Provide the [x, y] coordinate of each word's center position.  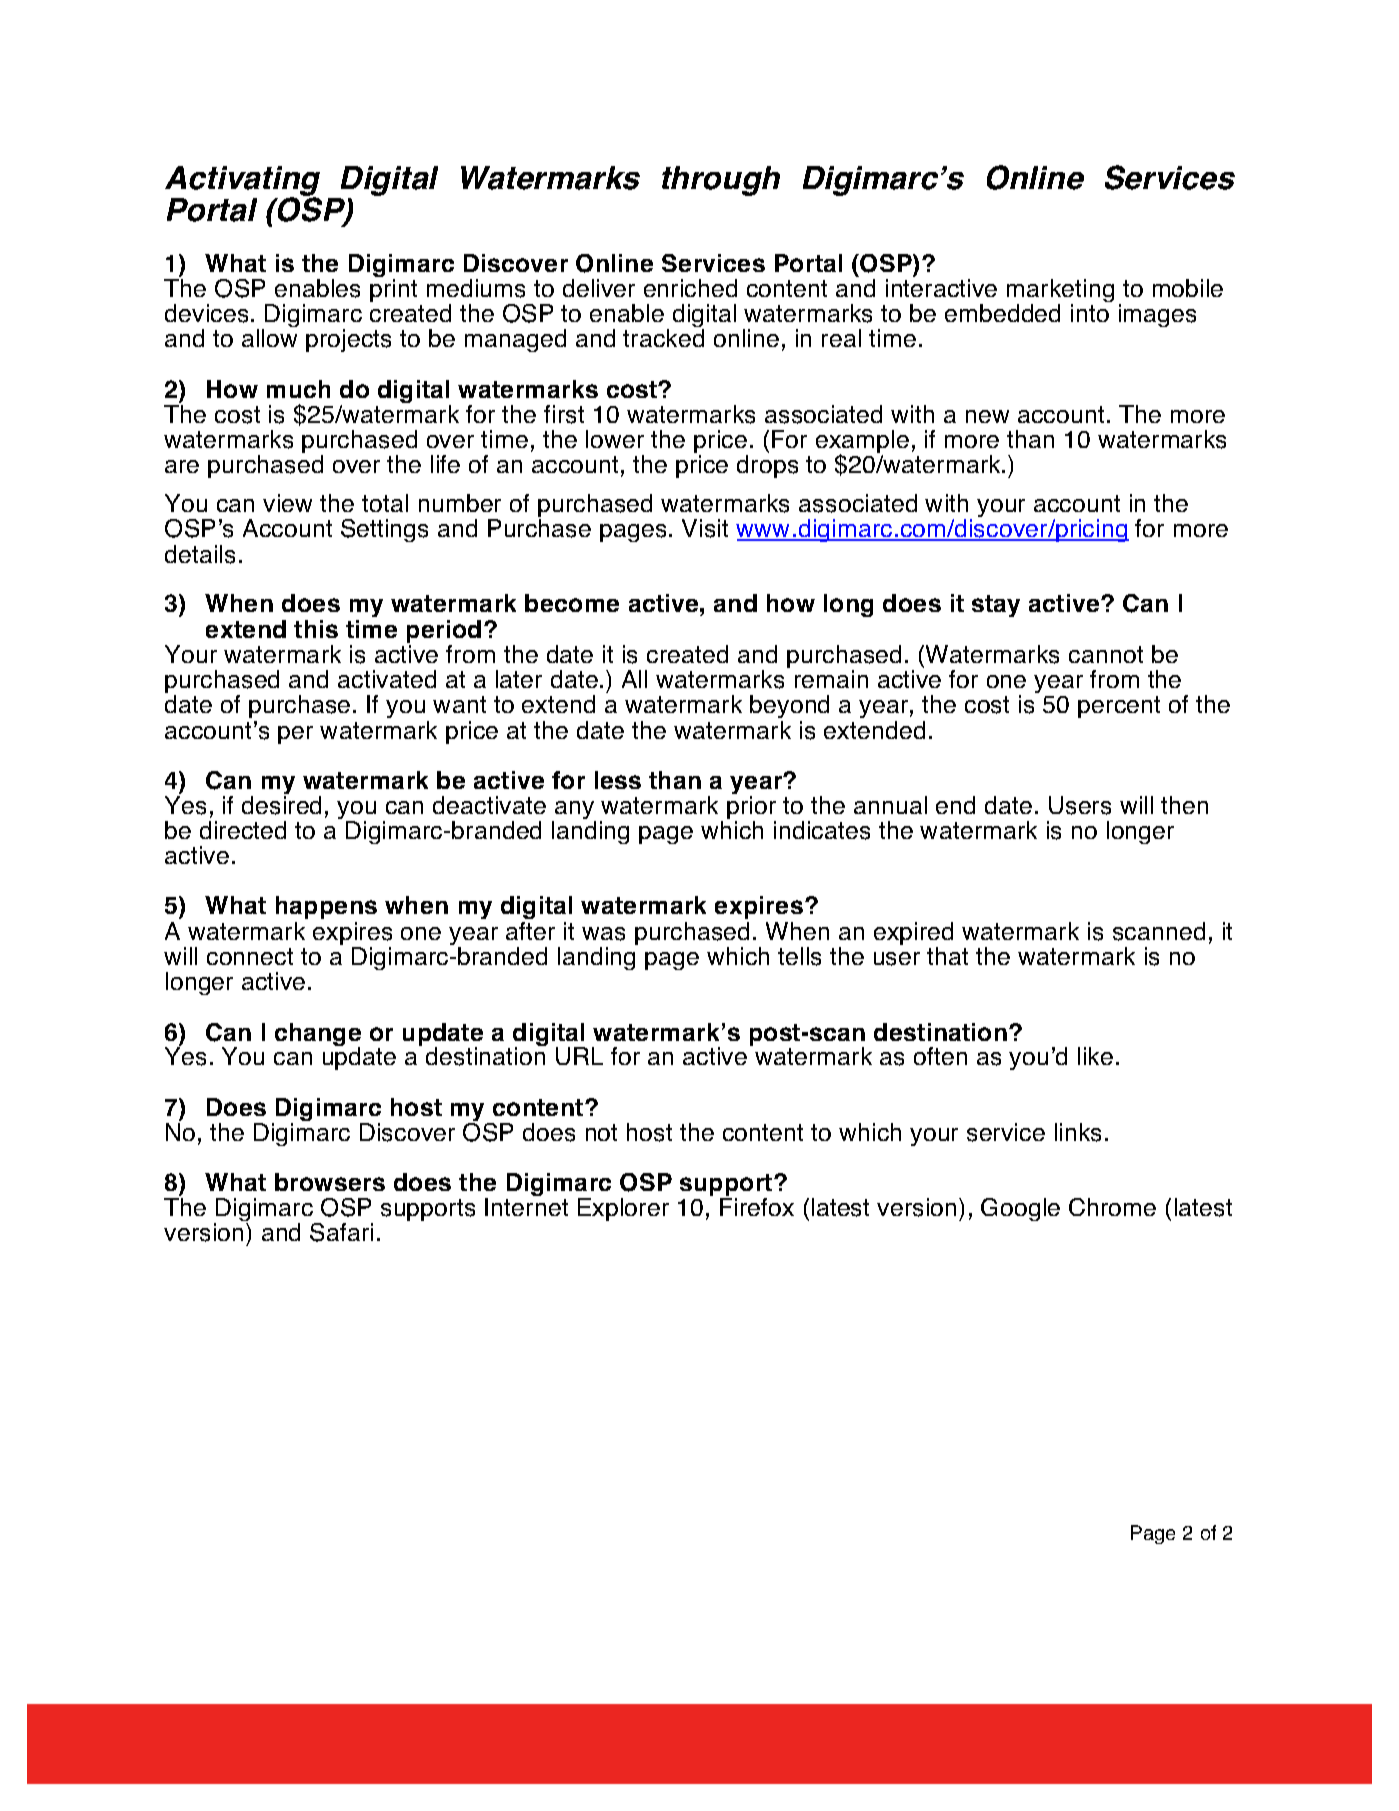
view [287, 503]
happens [326, 907]
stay [996, 606]
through [721, 181]
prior [751, 809]
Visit [705, 528]
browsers [330, 1182]
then [1184, 805]
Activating [242, 182]
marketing [1060, 292]
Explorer [623, 1209]
